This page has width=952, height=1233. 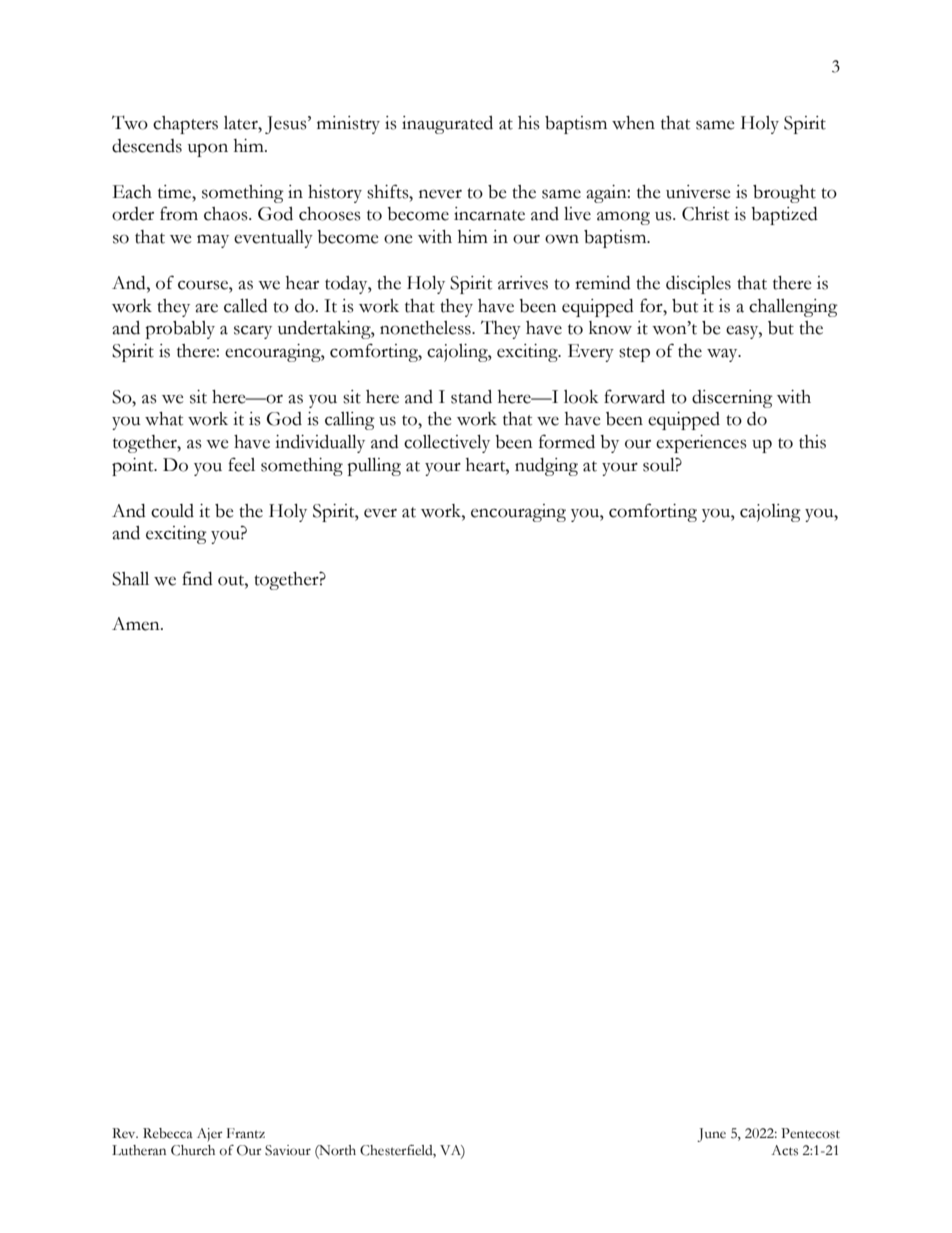 What do you see at coordinates (701, 444) in the page?
I see `experiences` at bounding box center [701, 444].
